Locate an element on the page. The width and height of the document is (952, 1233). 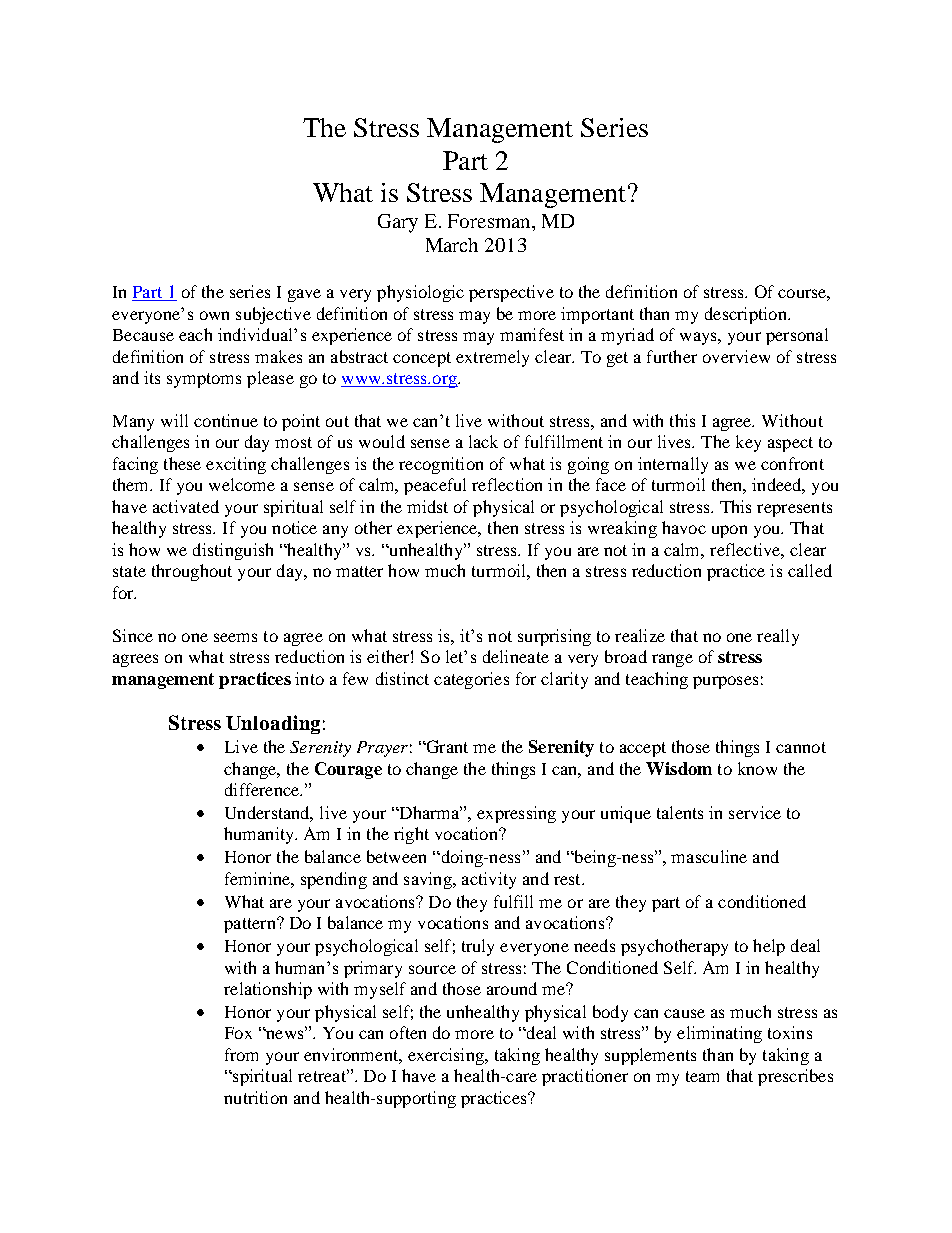
activity is located at coordinates (489, 880).
